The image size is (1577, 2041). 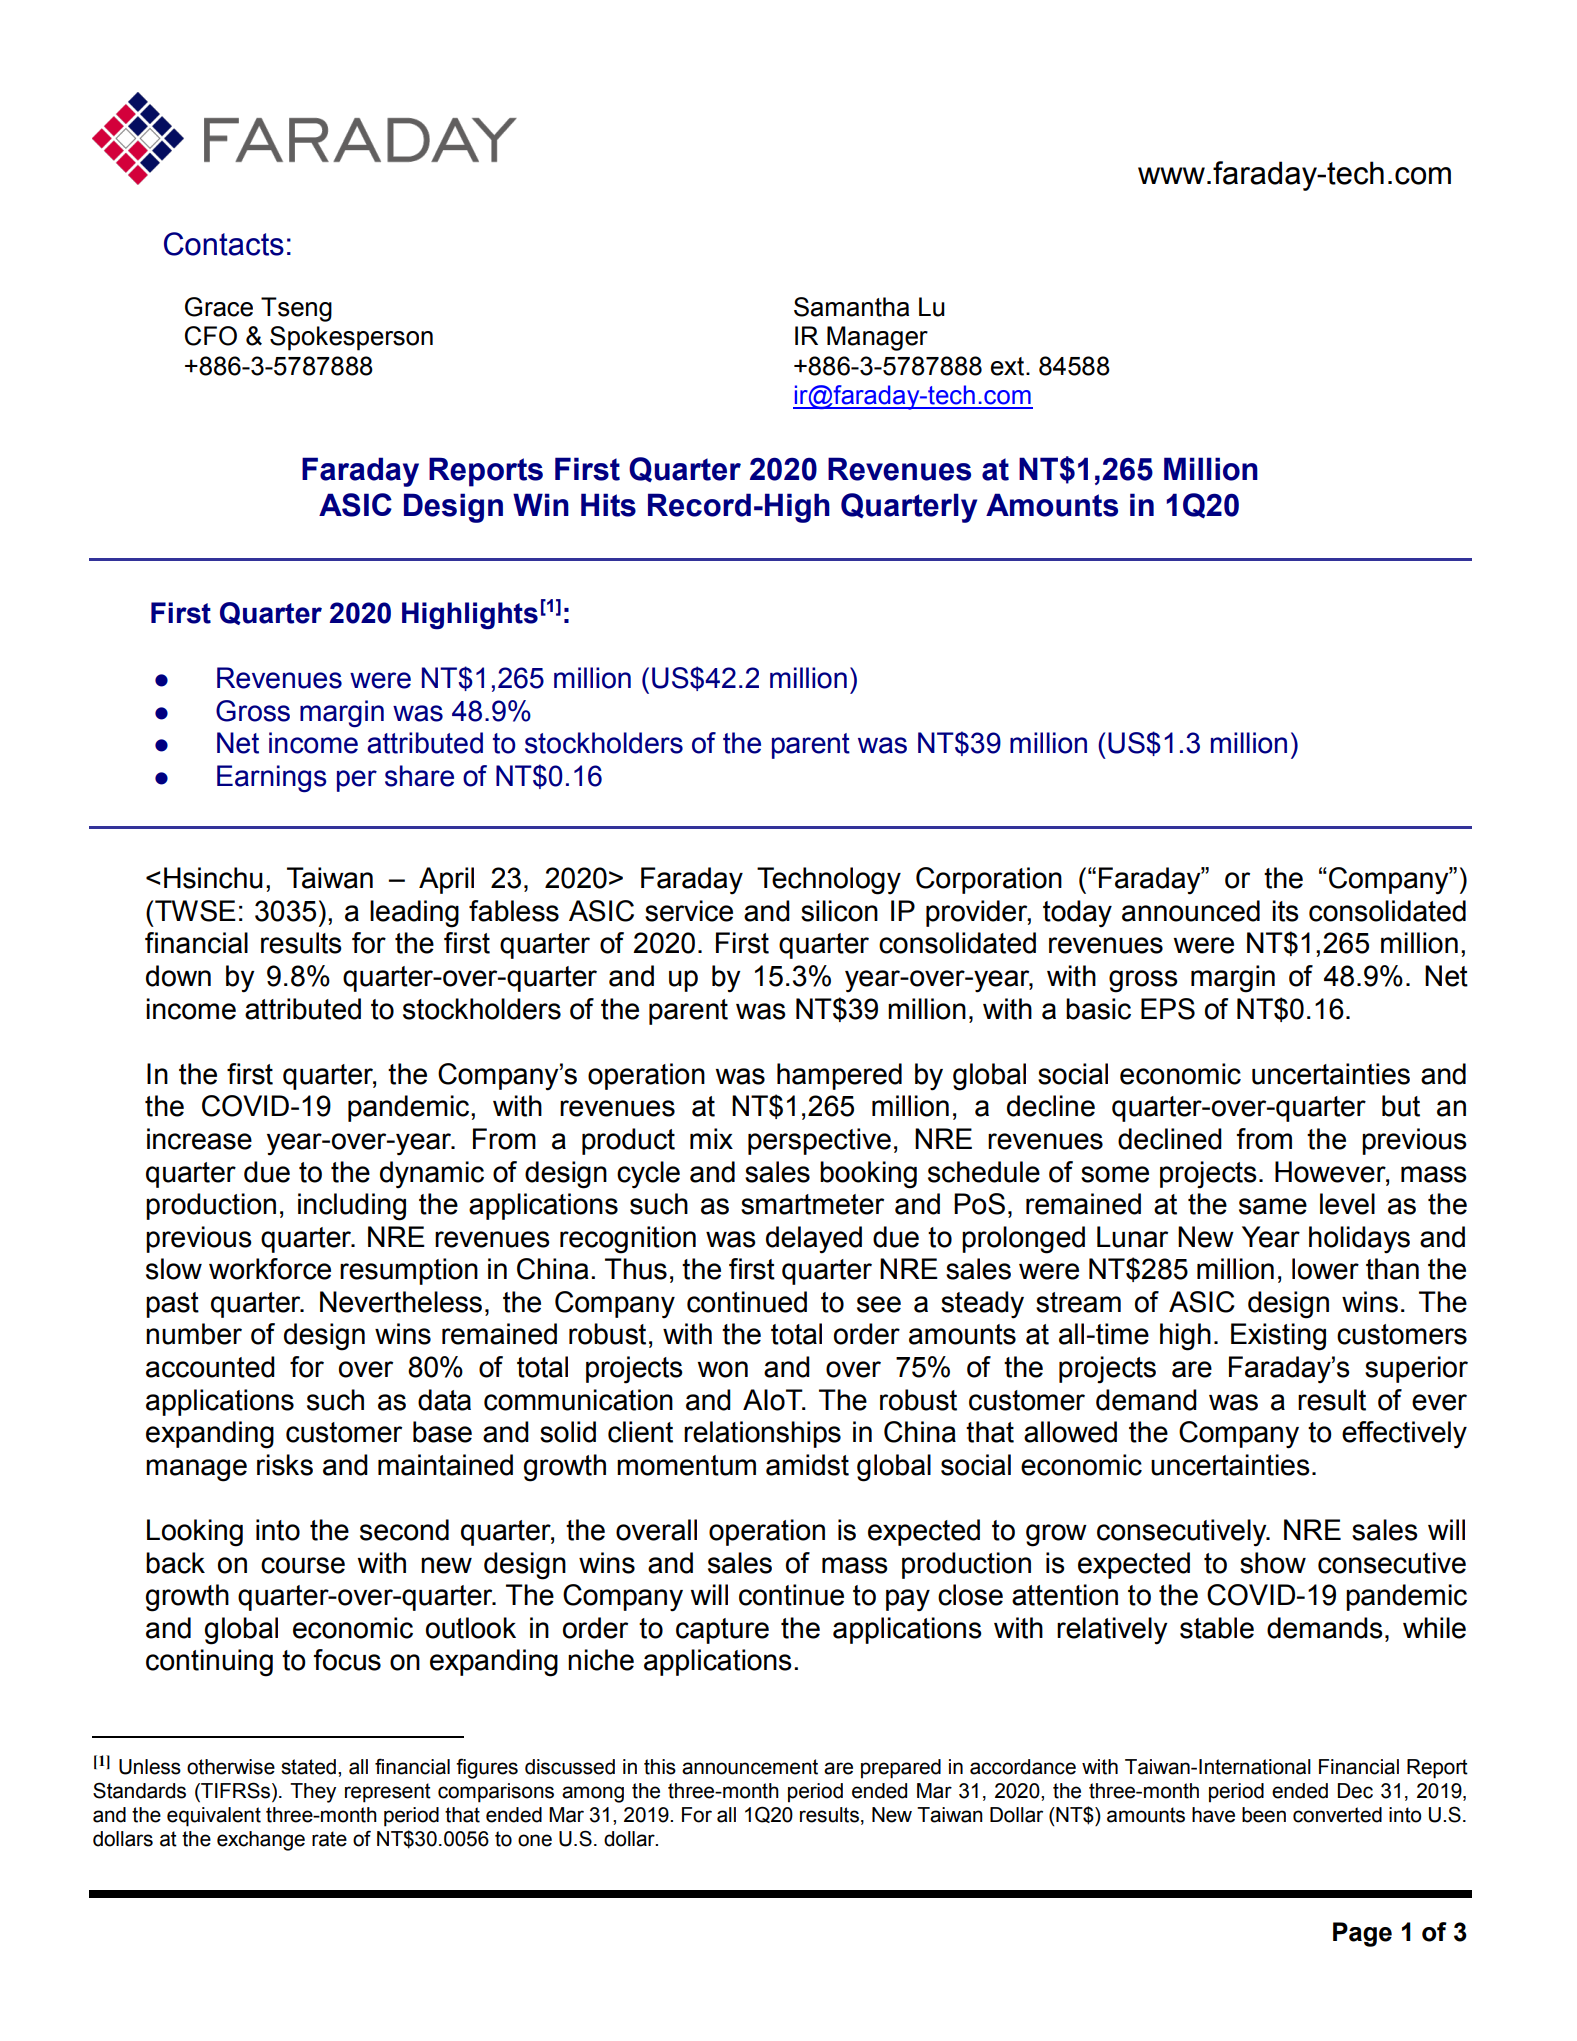 What do you see at coordinates (851, 307) in the screenshot?
I see `Samantha` at bounding box center [851, 307].
